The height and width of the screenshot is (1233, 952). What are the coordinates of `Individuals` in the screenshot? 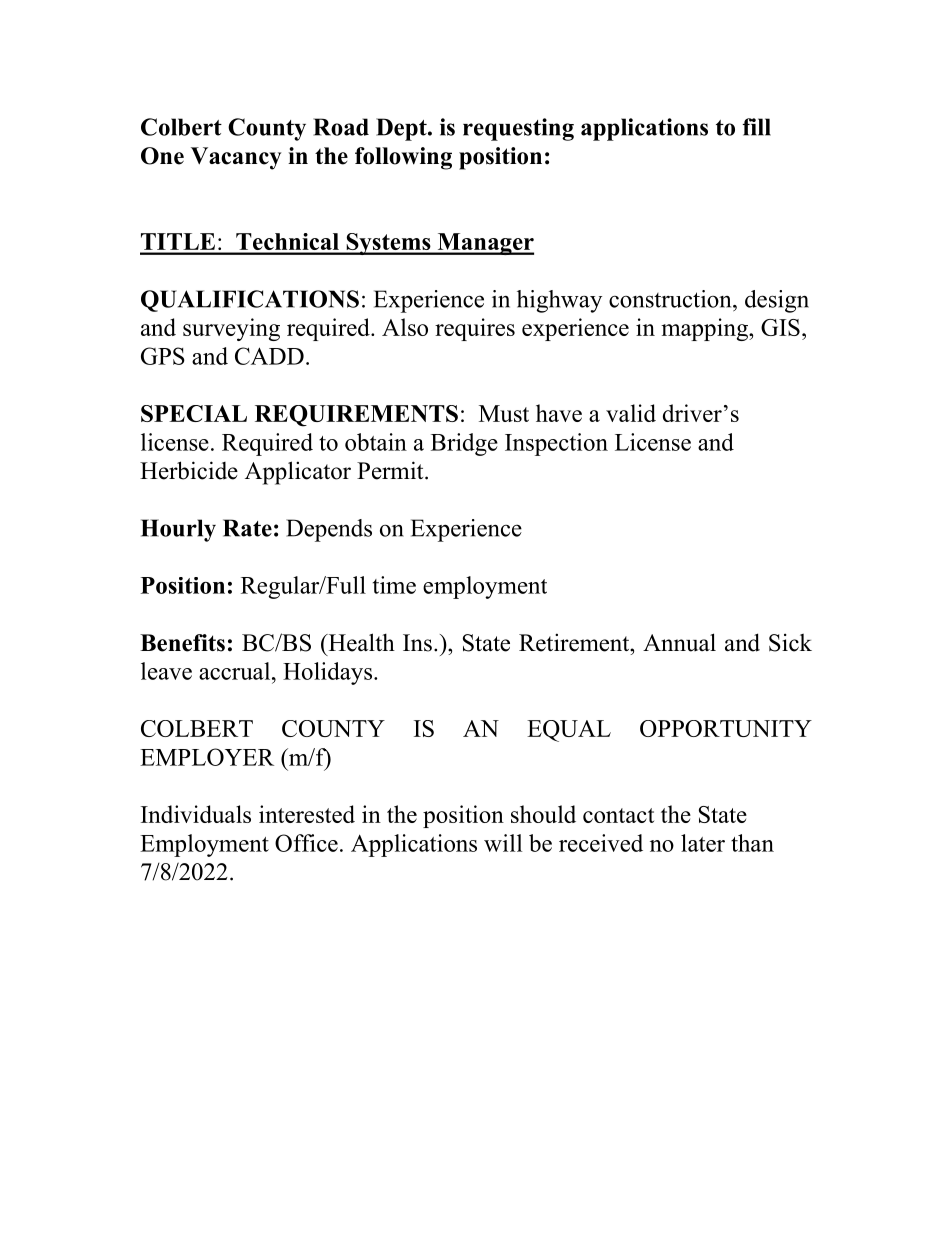 It's located at (196, 814).
